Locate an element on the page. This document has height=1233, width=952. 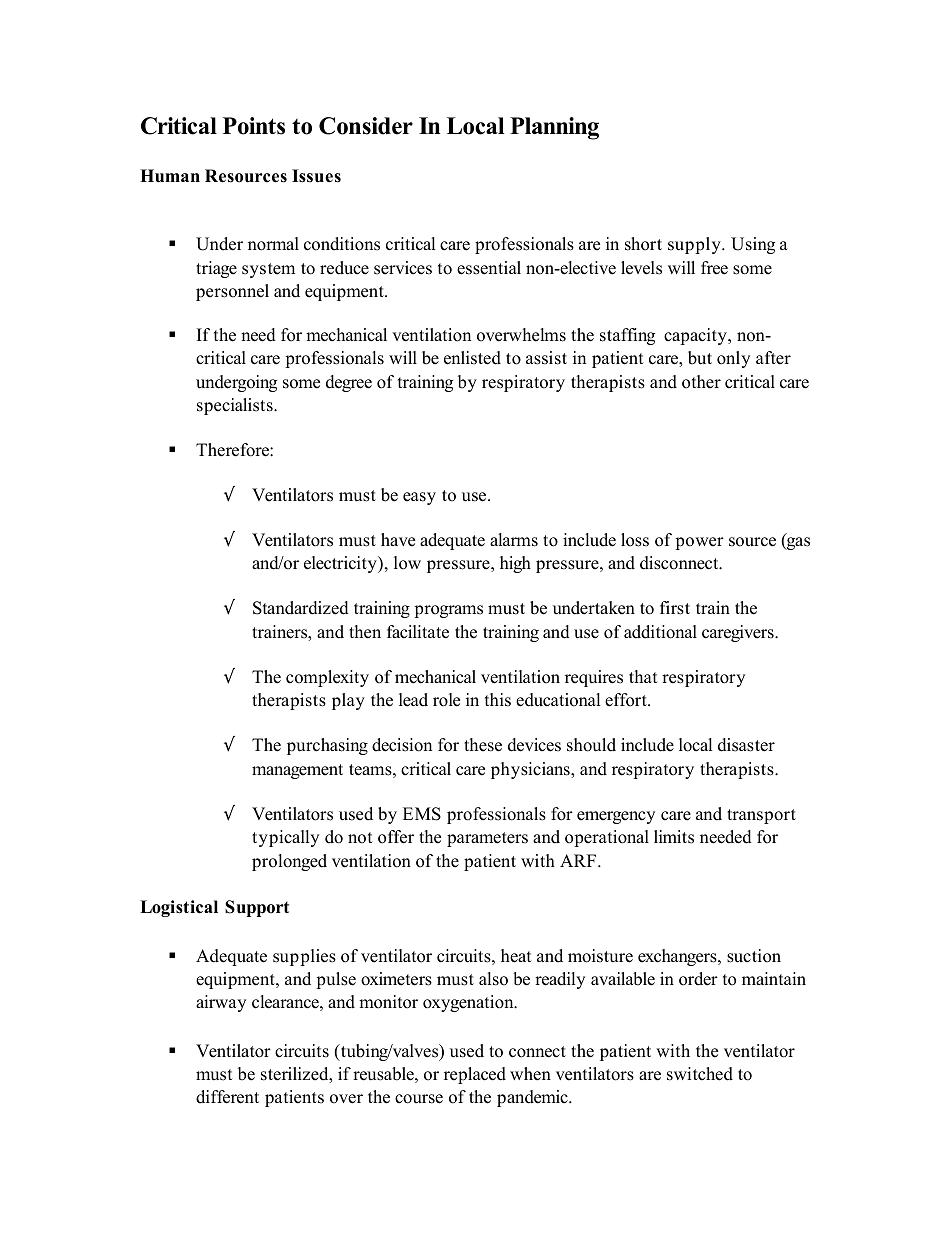
specialists is located at coordinates (236, 406).
